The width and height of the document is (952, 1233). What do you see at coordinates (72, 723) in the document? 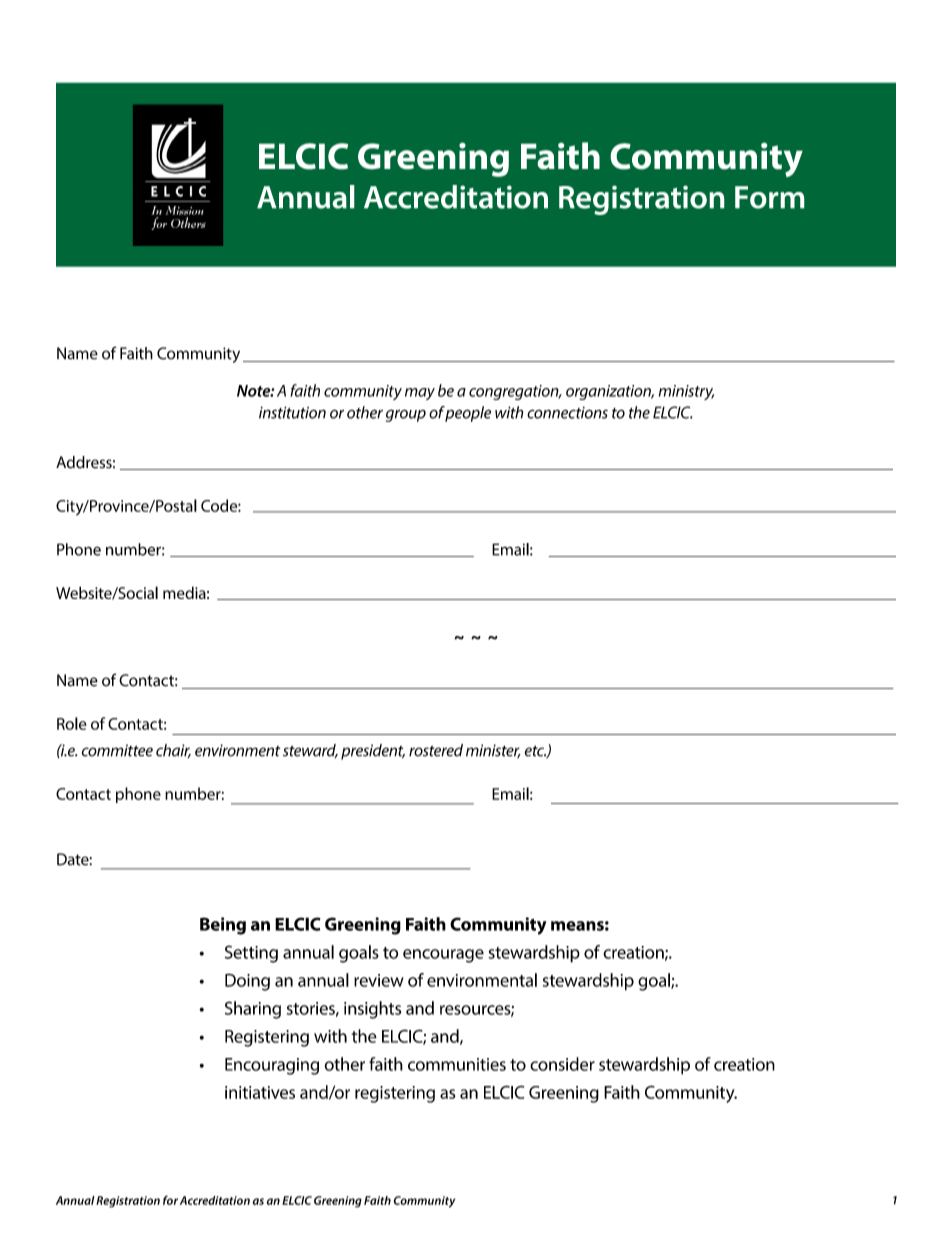
I see `Role` at bounding box center [72, 723].
